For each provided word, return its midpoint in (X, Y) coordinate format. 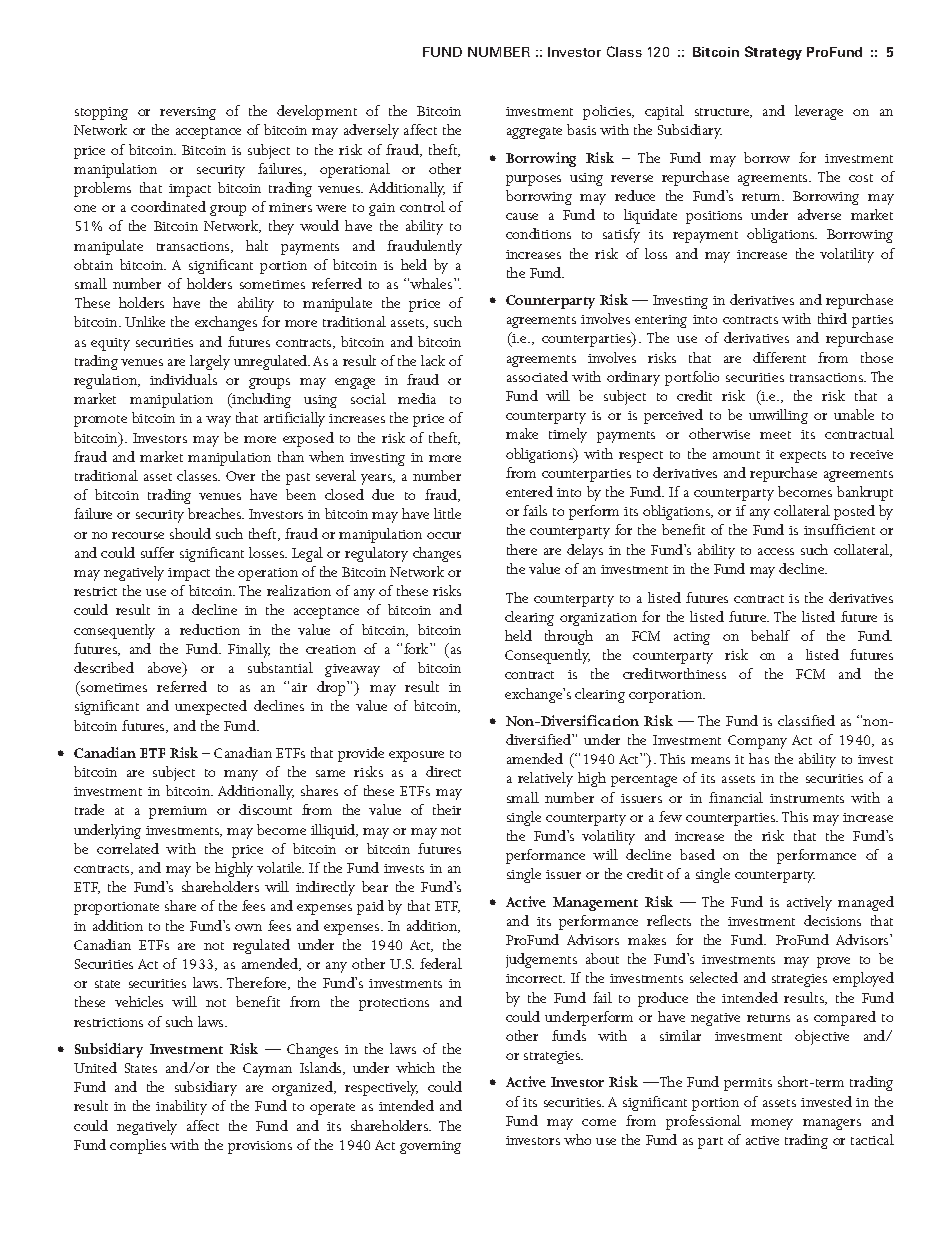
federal (441, 963)
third (832, 318)
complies (138, 1146)
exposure (416, 756)
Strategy (773, 53)
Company (757, 742)
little (447, 513)
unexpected (211, 707)
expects (803, 457)
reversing (188, 113)
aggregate (534, 133)
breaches (216, 513)
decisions (832, 920)
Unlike (145, 321)
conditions (538, 233)
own (248, 927)
